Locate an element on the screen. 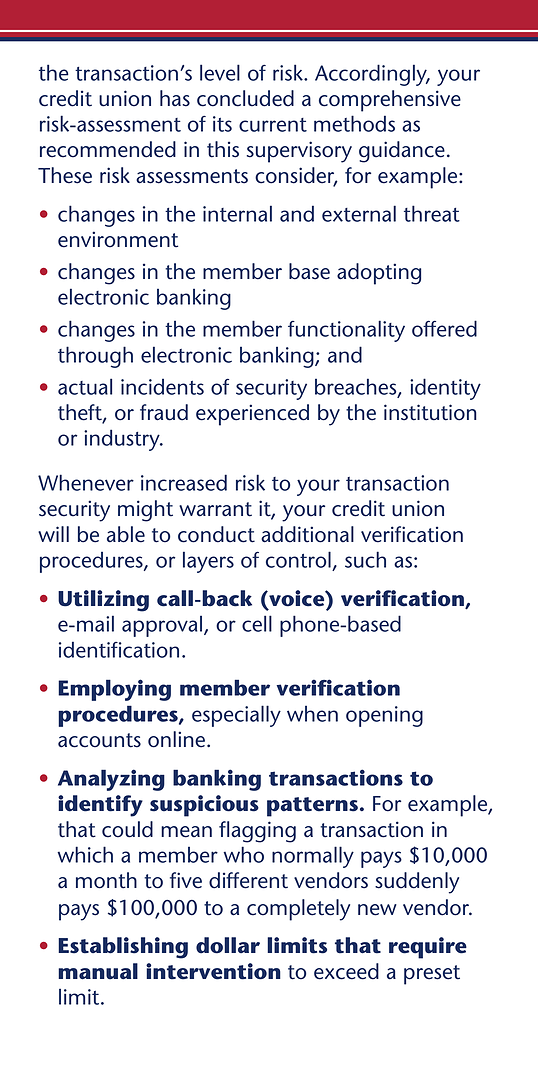 This screenshot has height=1077, width=538. manual is located at coordinates (98, 971).
